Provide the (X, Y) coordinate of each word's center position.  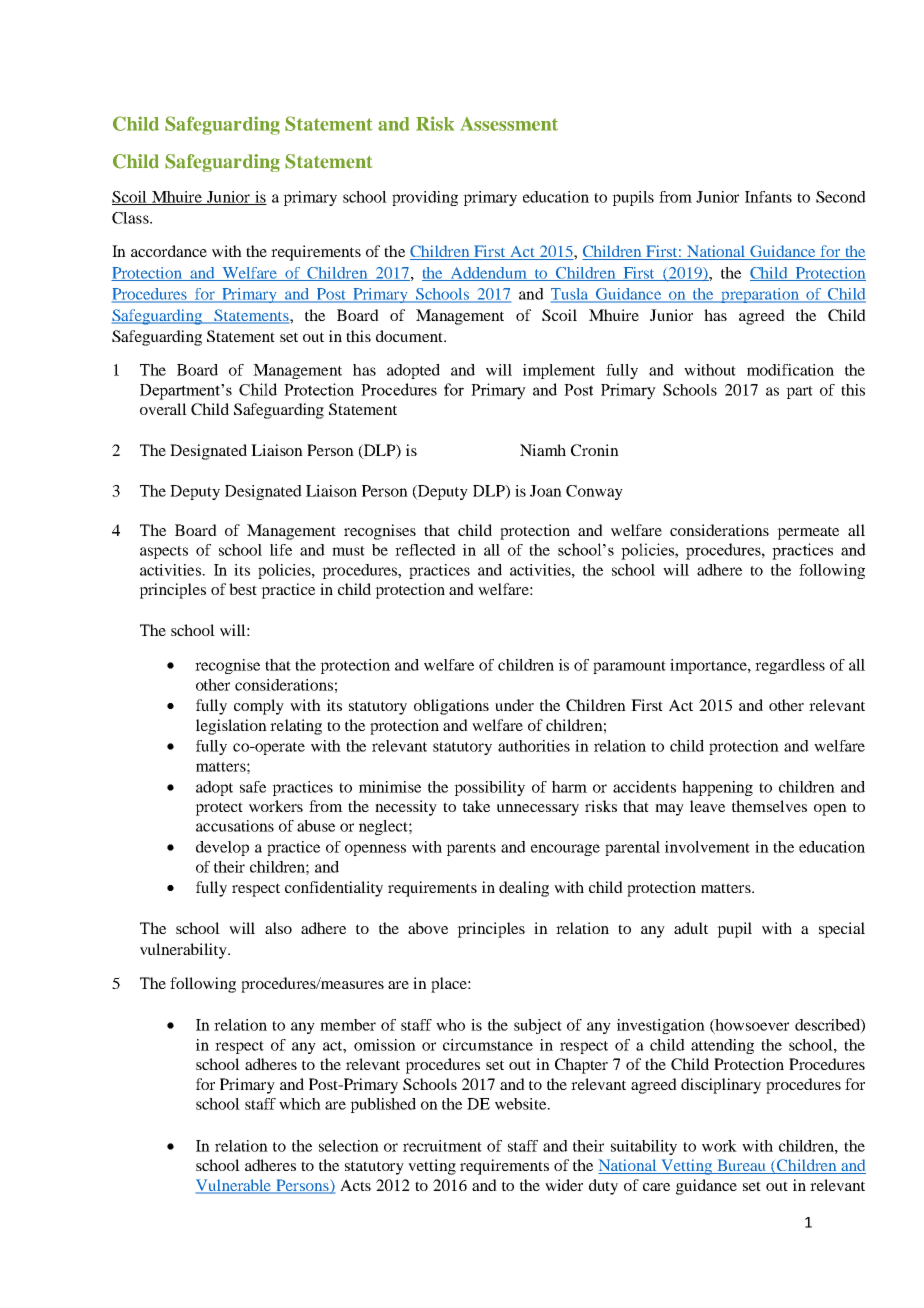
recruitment (442, 1146)
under (514, 705)
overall (163, 409)
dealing (524, 889)
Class (131, 218)
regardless (790, 666)
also (278, 928)
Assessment (509, 124)
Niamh (543, 450)
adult (691, 928)
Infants (768, 197)
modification (790, 370)
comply (259, 707)
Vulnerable (235, 1186)
